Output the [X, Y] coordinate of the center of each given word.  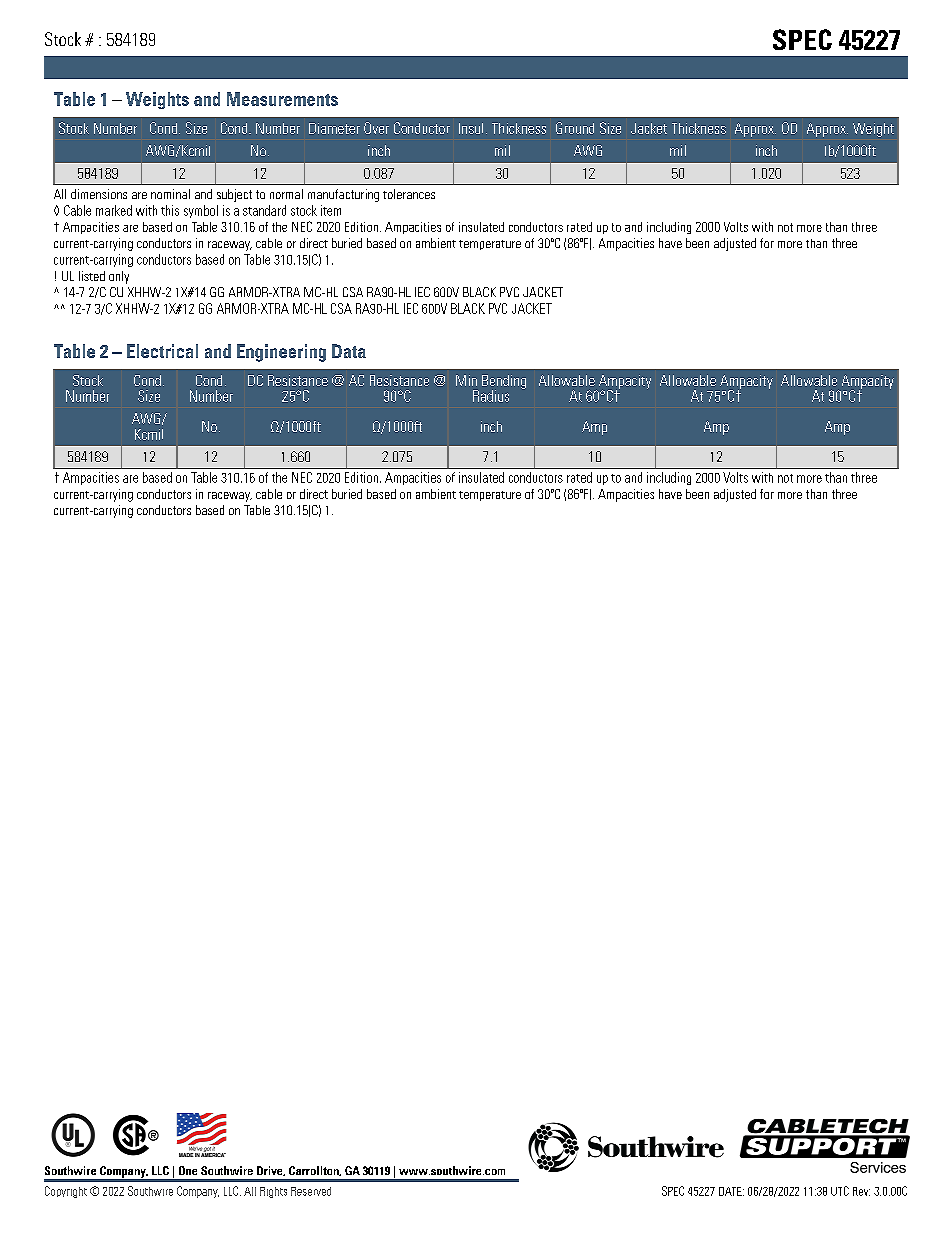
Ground [575, 128]
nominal [170, 194]
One [188, 1170]
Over [376, 128]
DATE [731, 1191]
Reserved [311, 1191]
